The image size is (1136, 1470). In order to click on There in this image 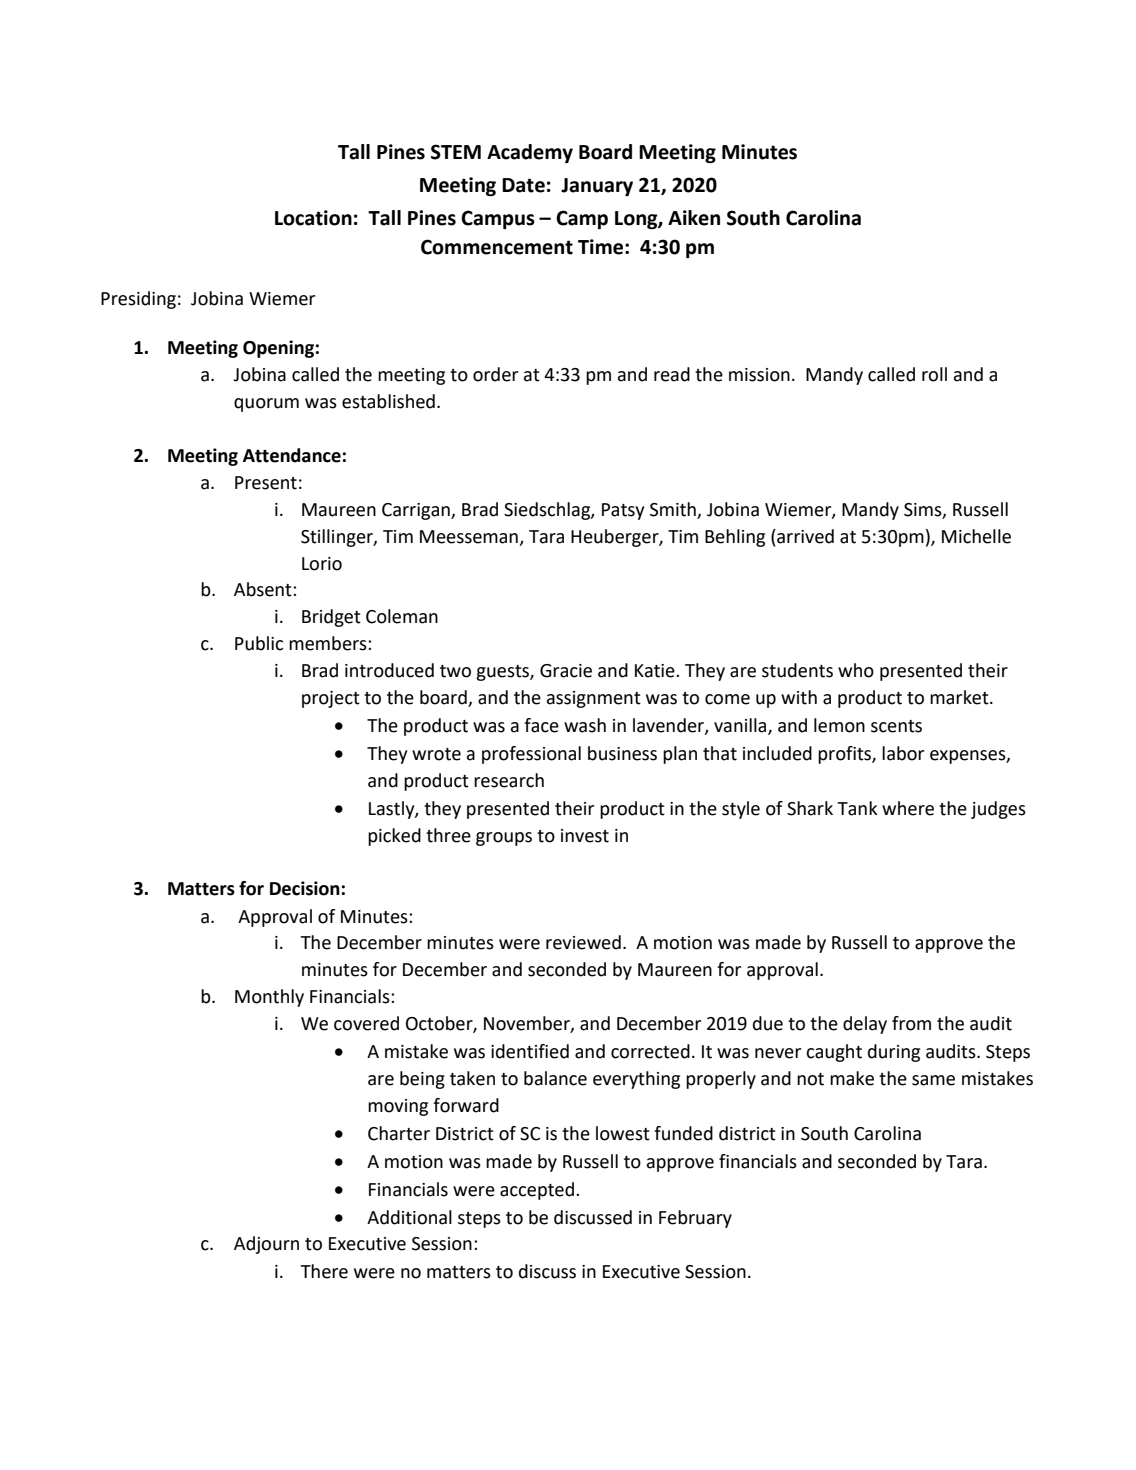, I will do `click(324, 1271)`.
